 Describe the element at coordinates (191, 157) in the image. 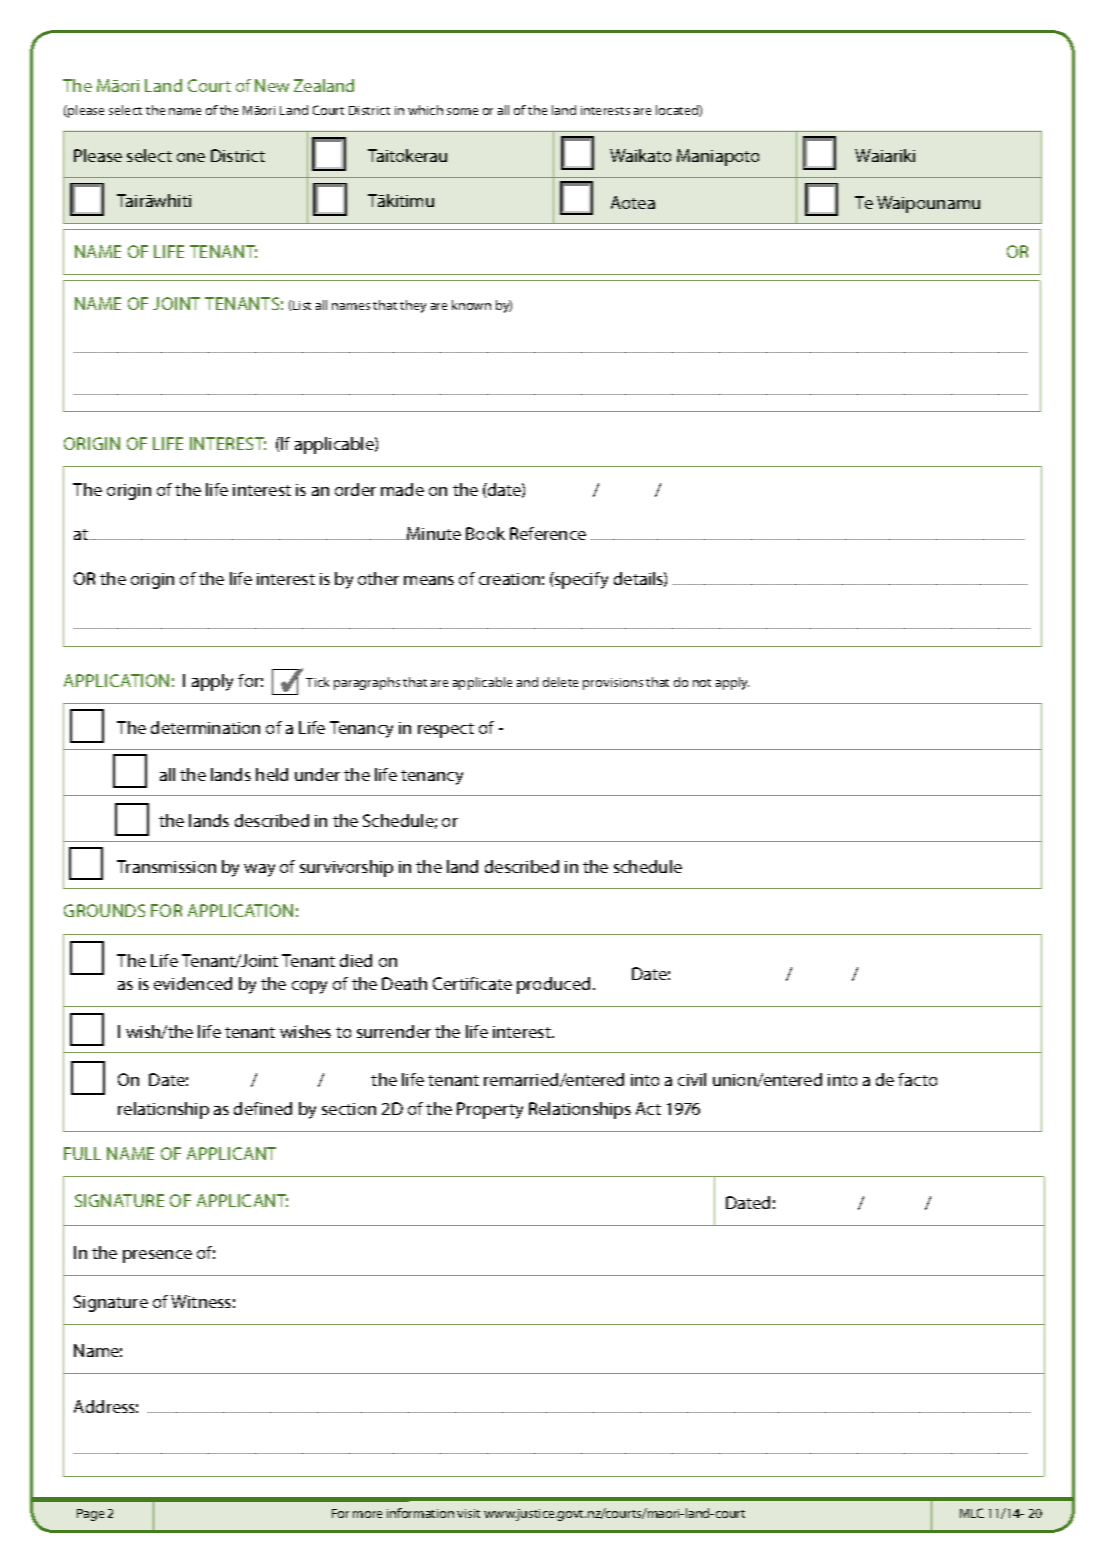

I see `one` at that location.
